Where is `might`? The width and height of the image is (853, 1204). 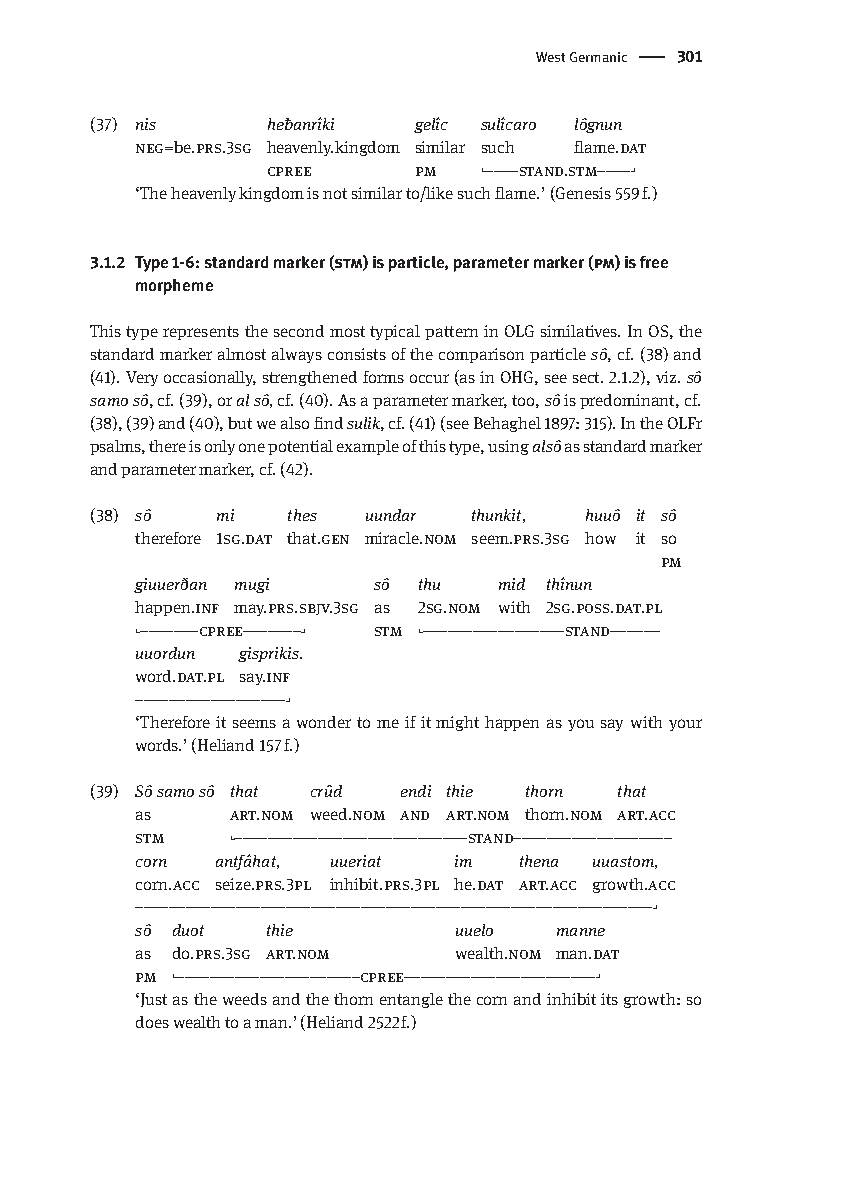
might is located at coordinates (457, 723).
